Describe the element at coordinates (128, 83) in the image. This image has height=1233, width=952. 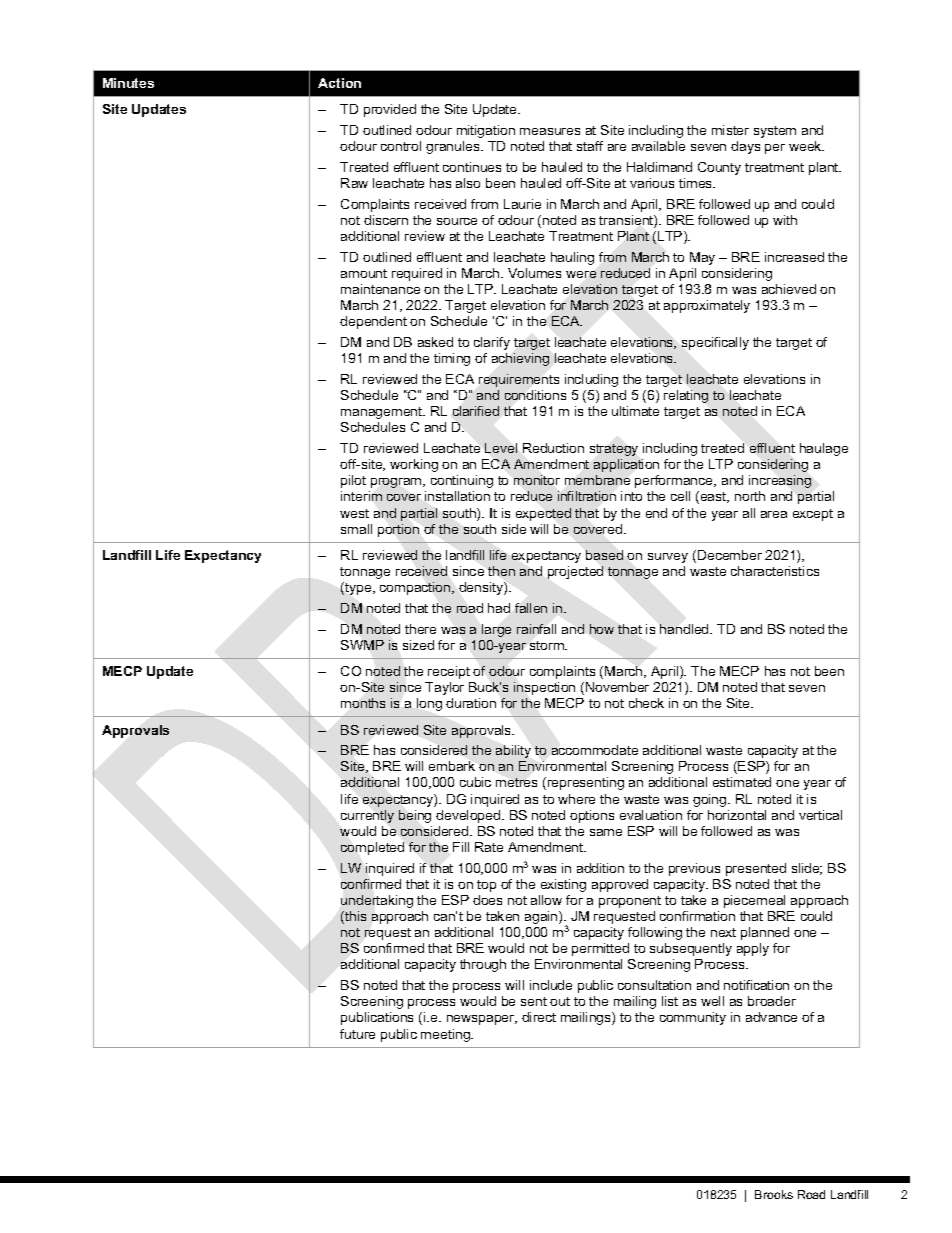
I see `Minutes` at that location.
